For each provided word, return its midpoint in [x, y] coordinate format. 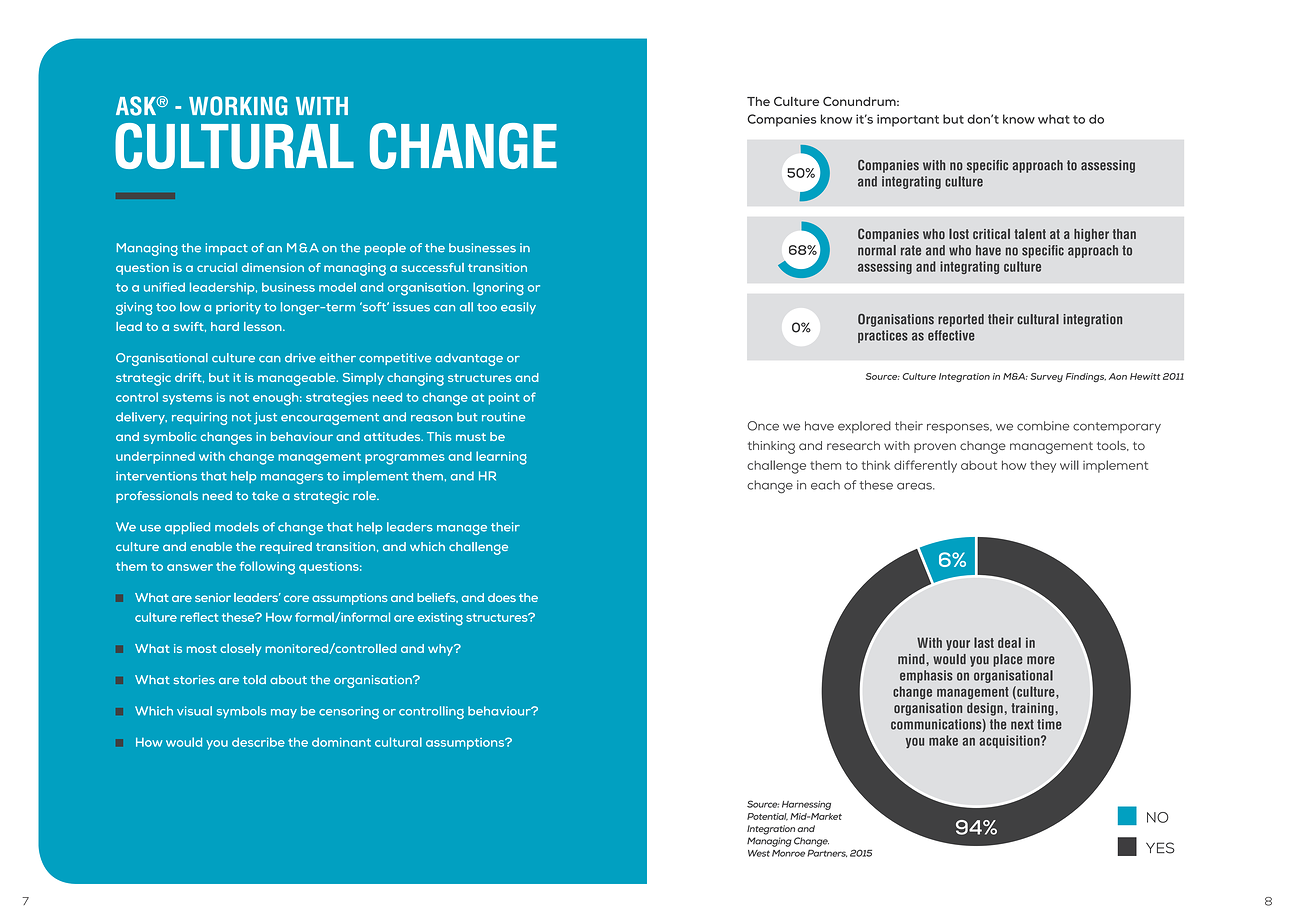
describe [258, 742]
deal [1009, 642]
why [442, 650]
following [267, 568]
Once [763, 426]
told [254, 679]
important [908, 120]
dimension [273, 267]
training [1033, 709]
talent [1030, 234]
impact [227, 249]
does [502, 597]
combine [1043, 426]
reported [961, 320]
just [265, 418]
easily [518, 308]
